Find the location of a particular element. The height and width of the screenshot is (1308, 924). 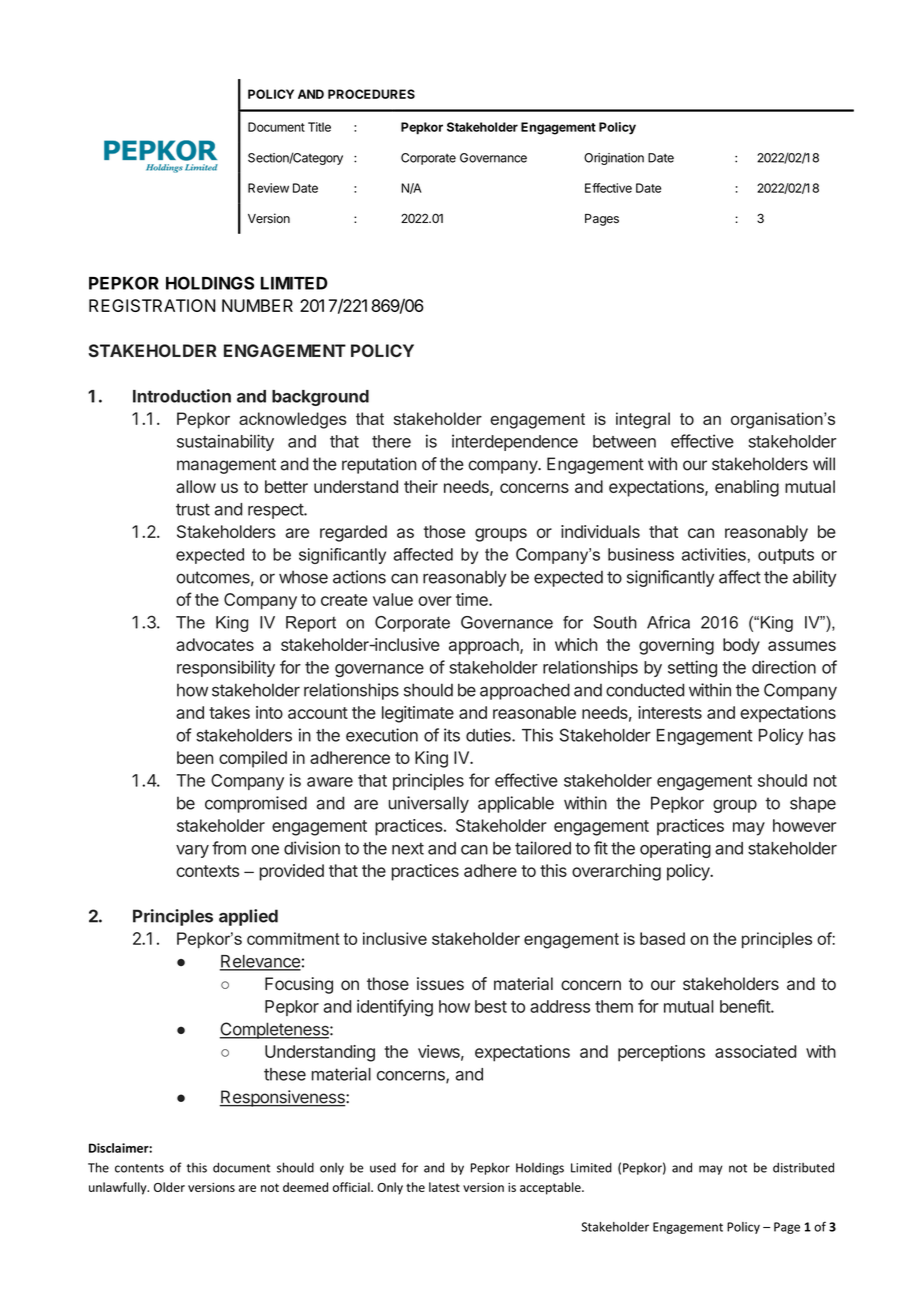

Review is located at coordinates (268, 188).
